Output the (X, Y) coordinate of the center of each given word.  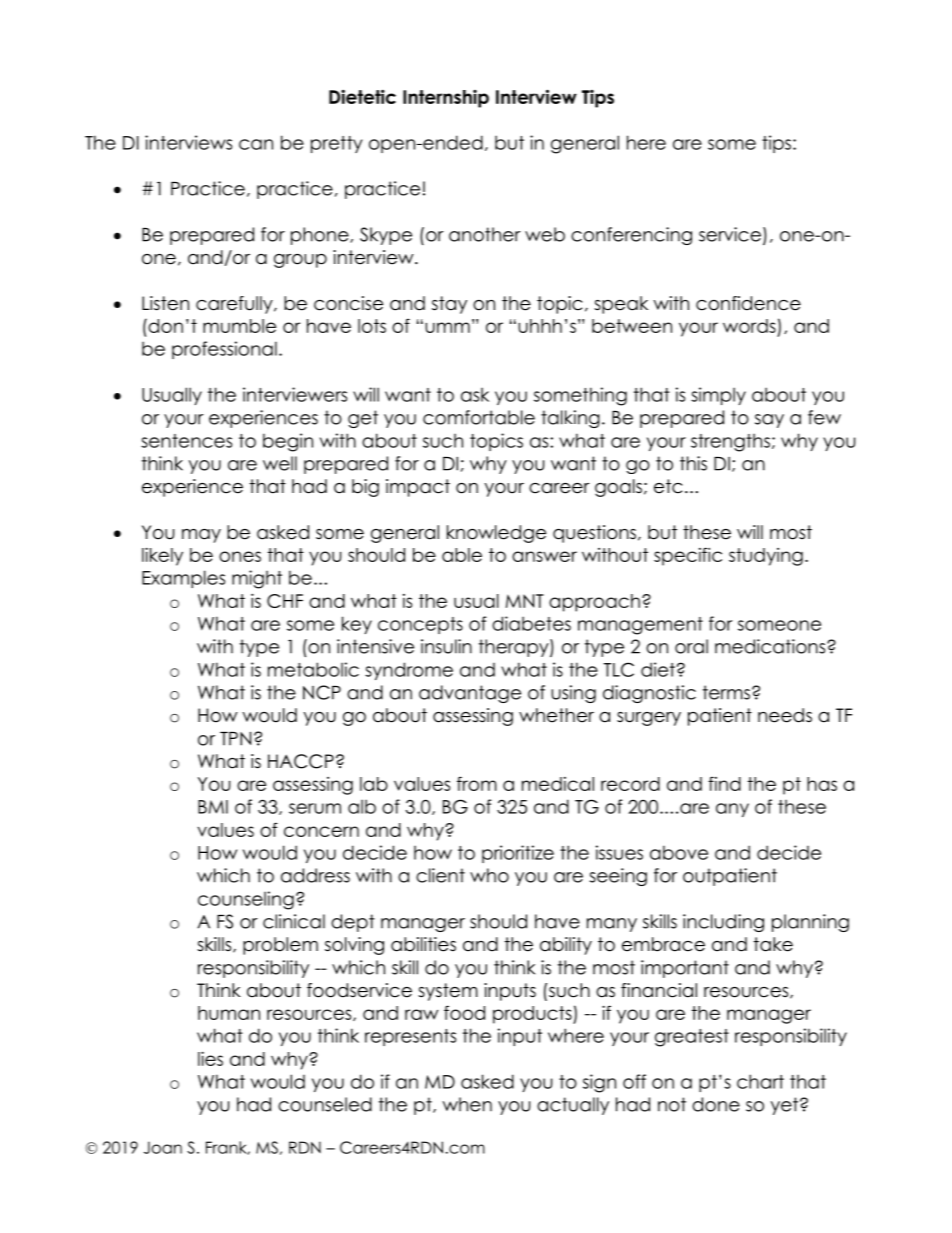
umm (447, 327)
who (489, 875)
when (467, 1104)
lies (210, 1058)
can (256, 144)
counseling (246, 900)
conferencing (631, 236)
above (679, 852)
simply (718, 396)
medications (771, 646)
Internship (446, 99)
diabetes (531, 623)
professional (224, 350)
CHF (285, 601)
